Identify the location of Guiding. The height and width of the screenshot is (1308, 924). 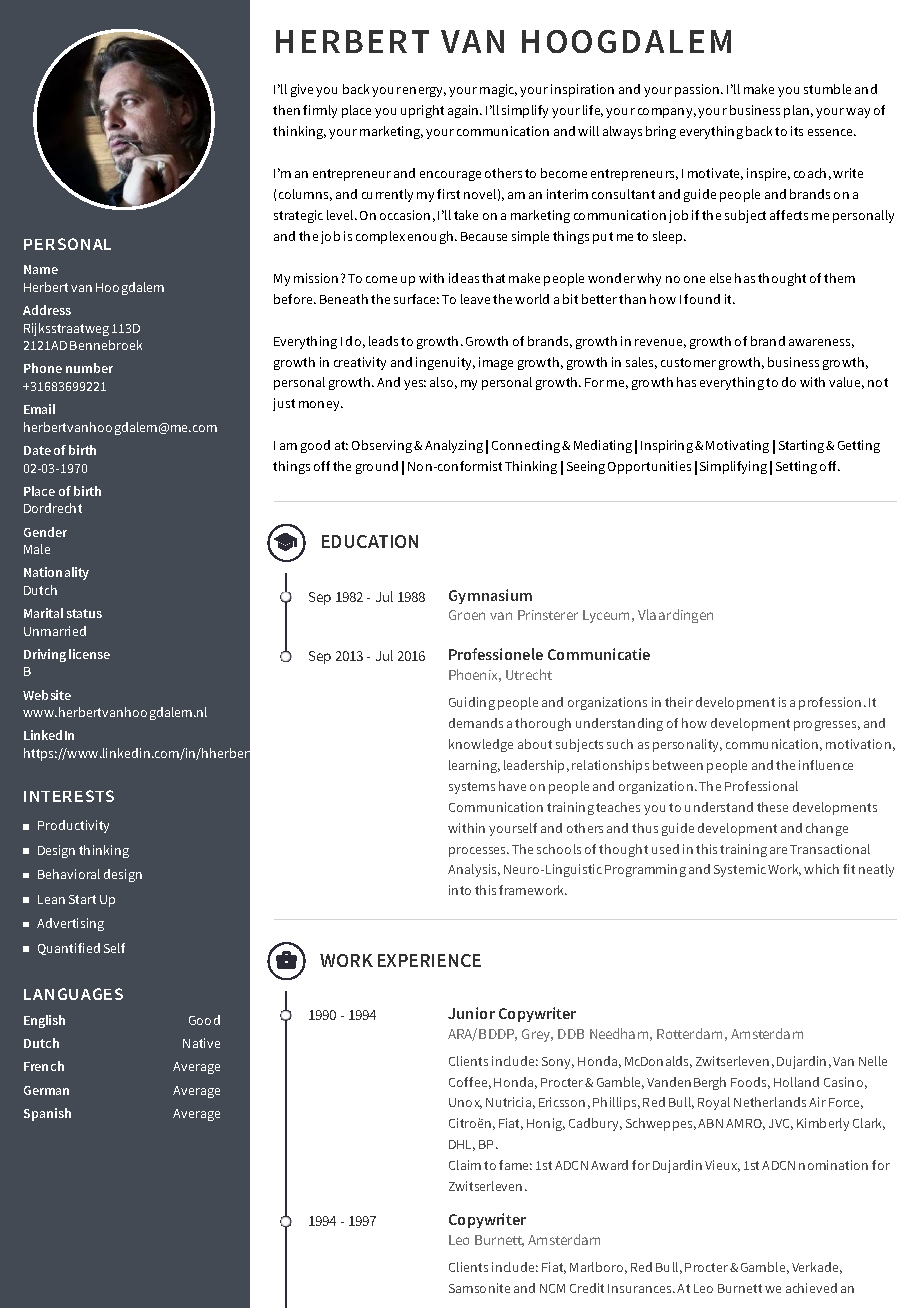
(472, 703).
